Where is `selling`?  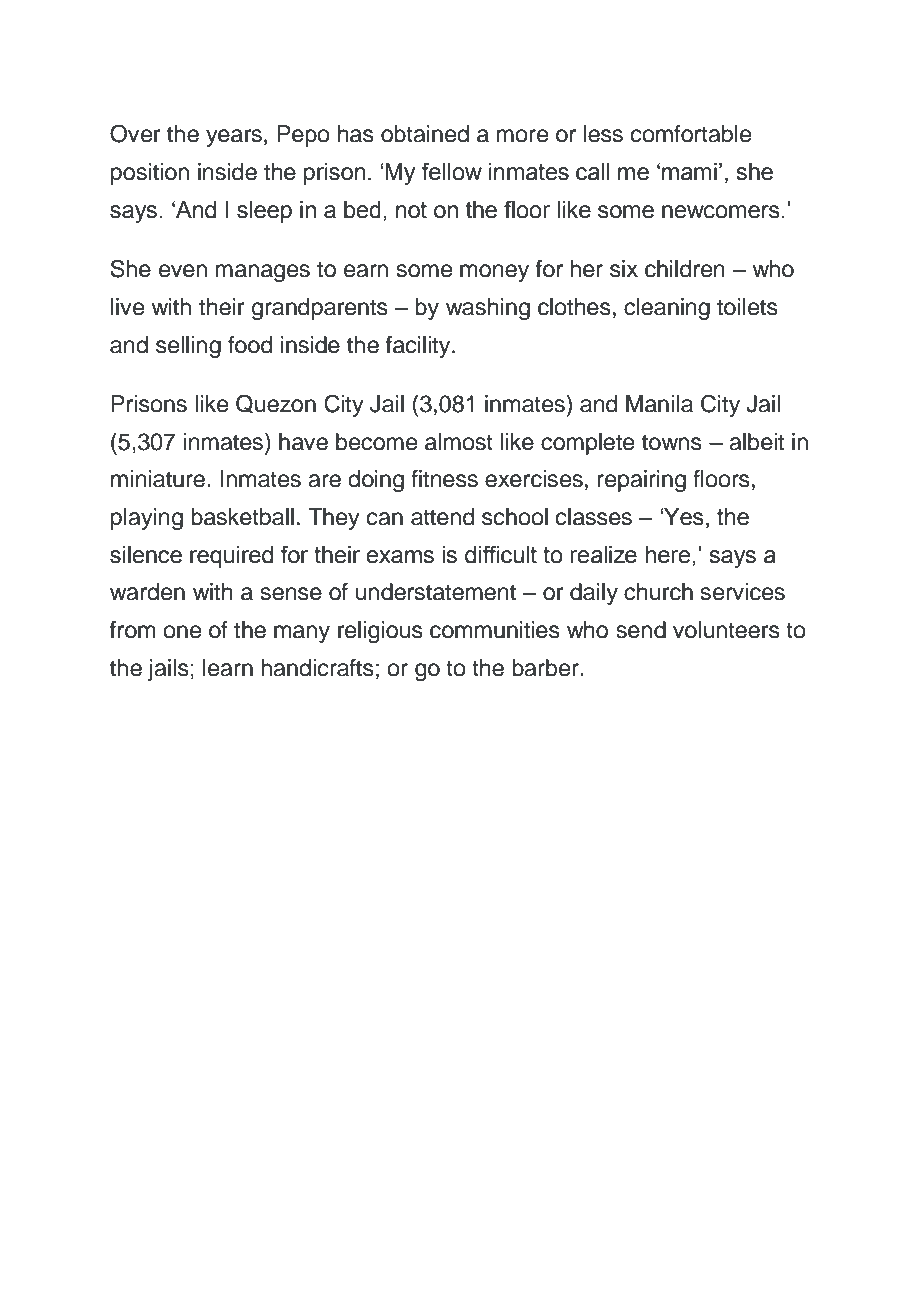 selling is located at coordinates (188, 347).
